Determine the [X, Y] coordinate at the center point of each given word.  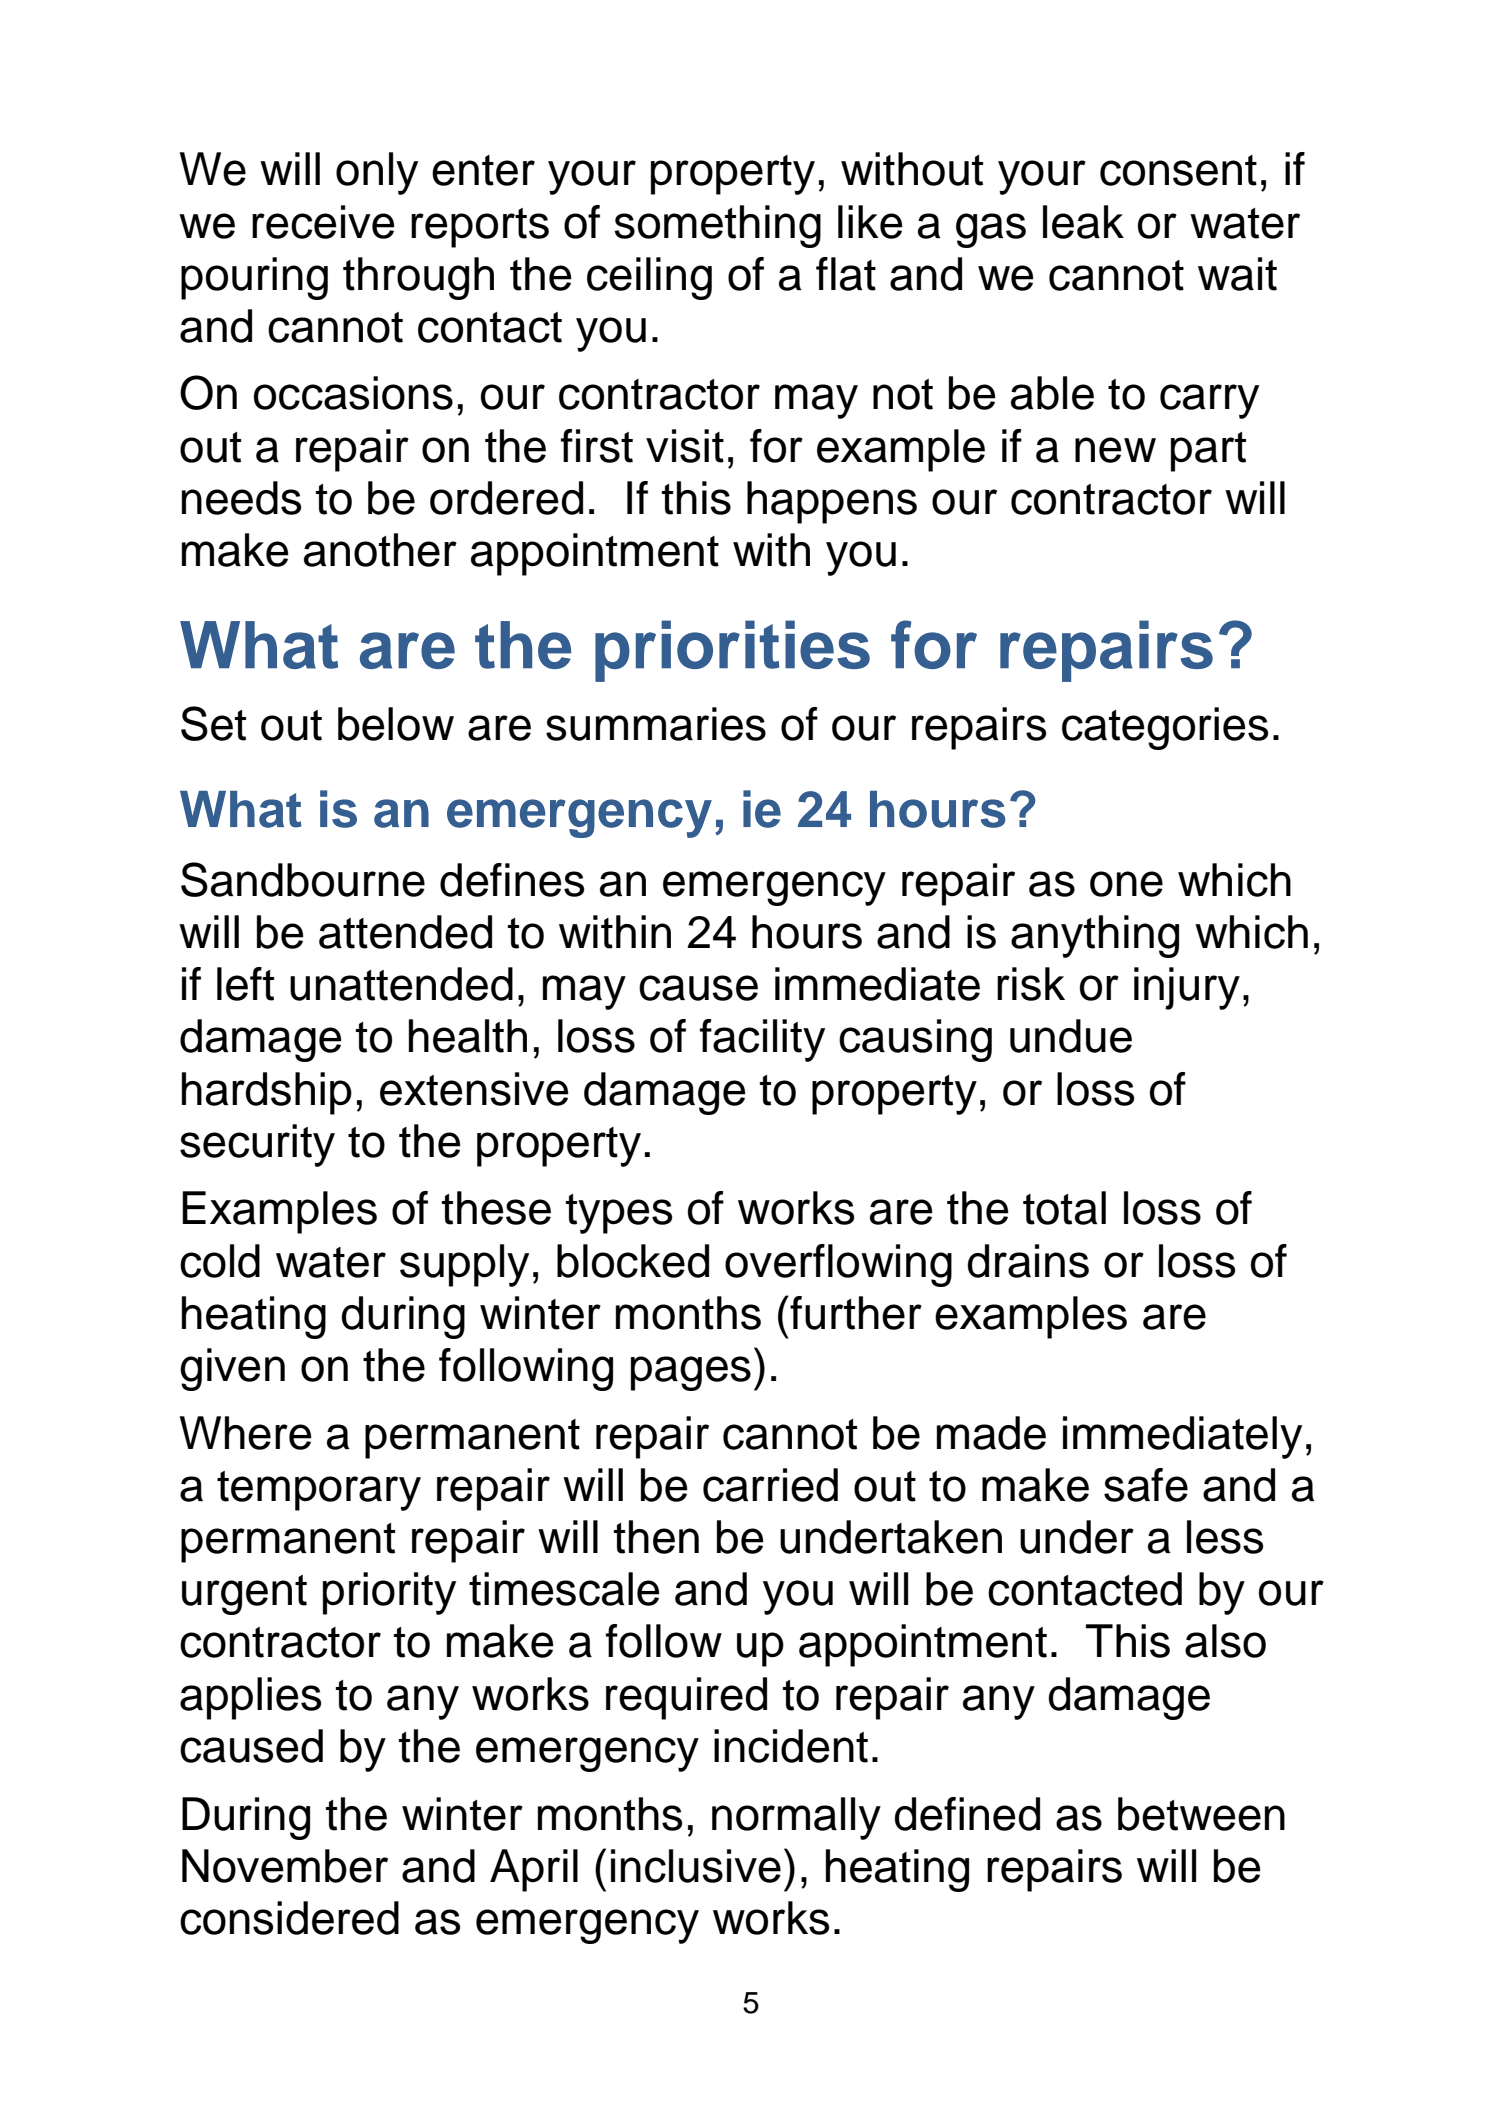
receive [323, 222]
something [717, 226]
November [285, 1866]
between [1201, 1814]
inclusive [696, 1866]
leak [1083, 222]
